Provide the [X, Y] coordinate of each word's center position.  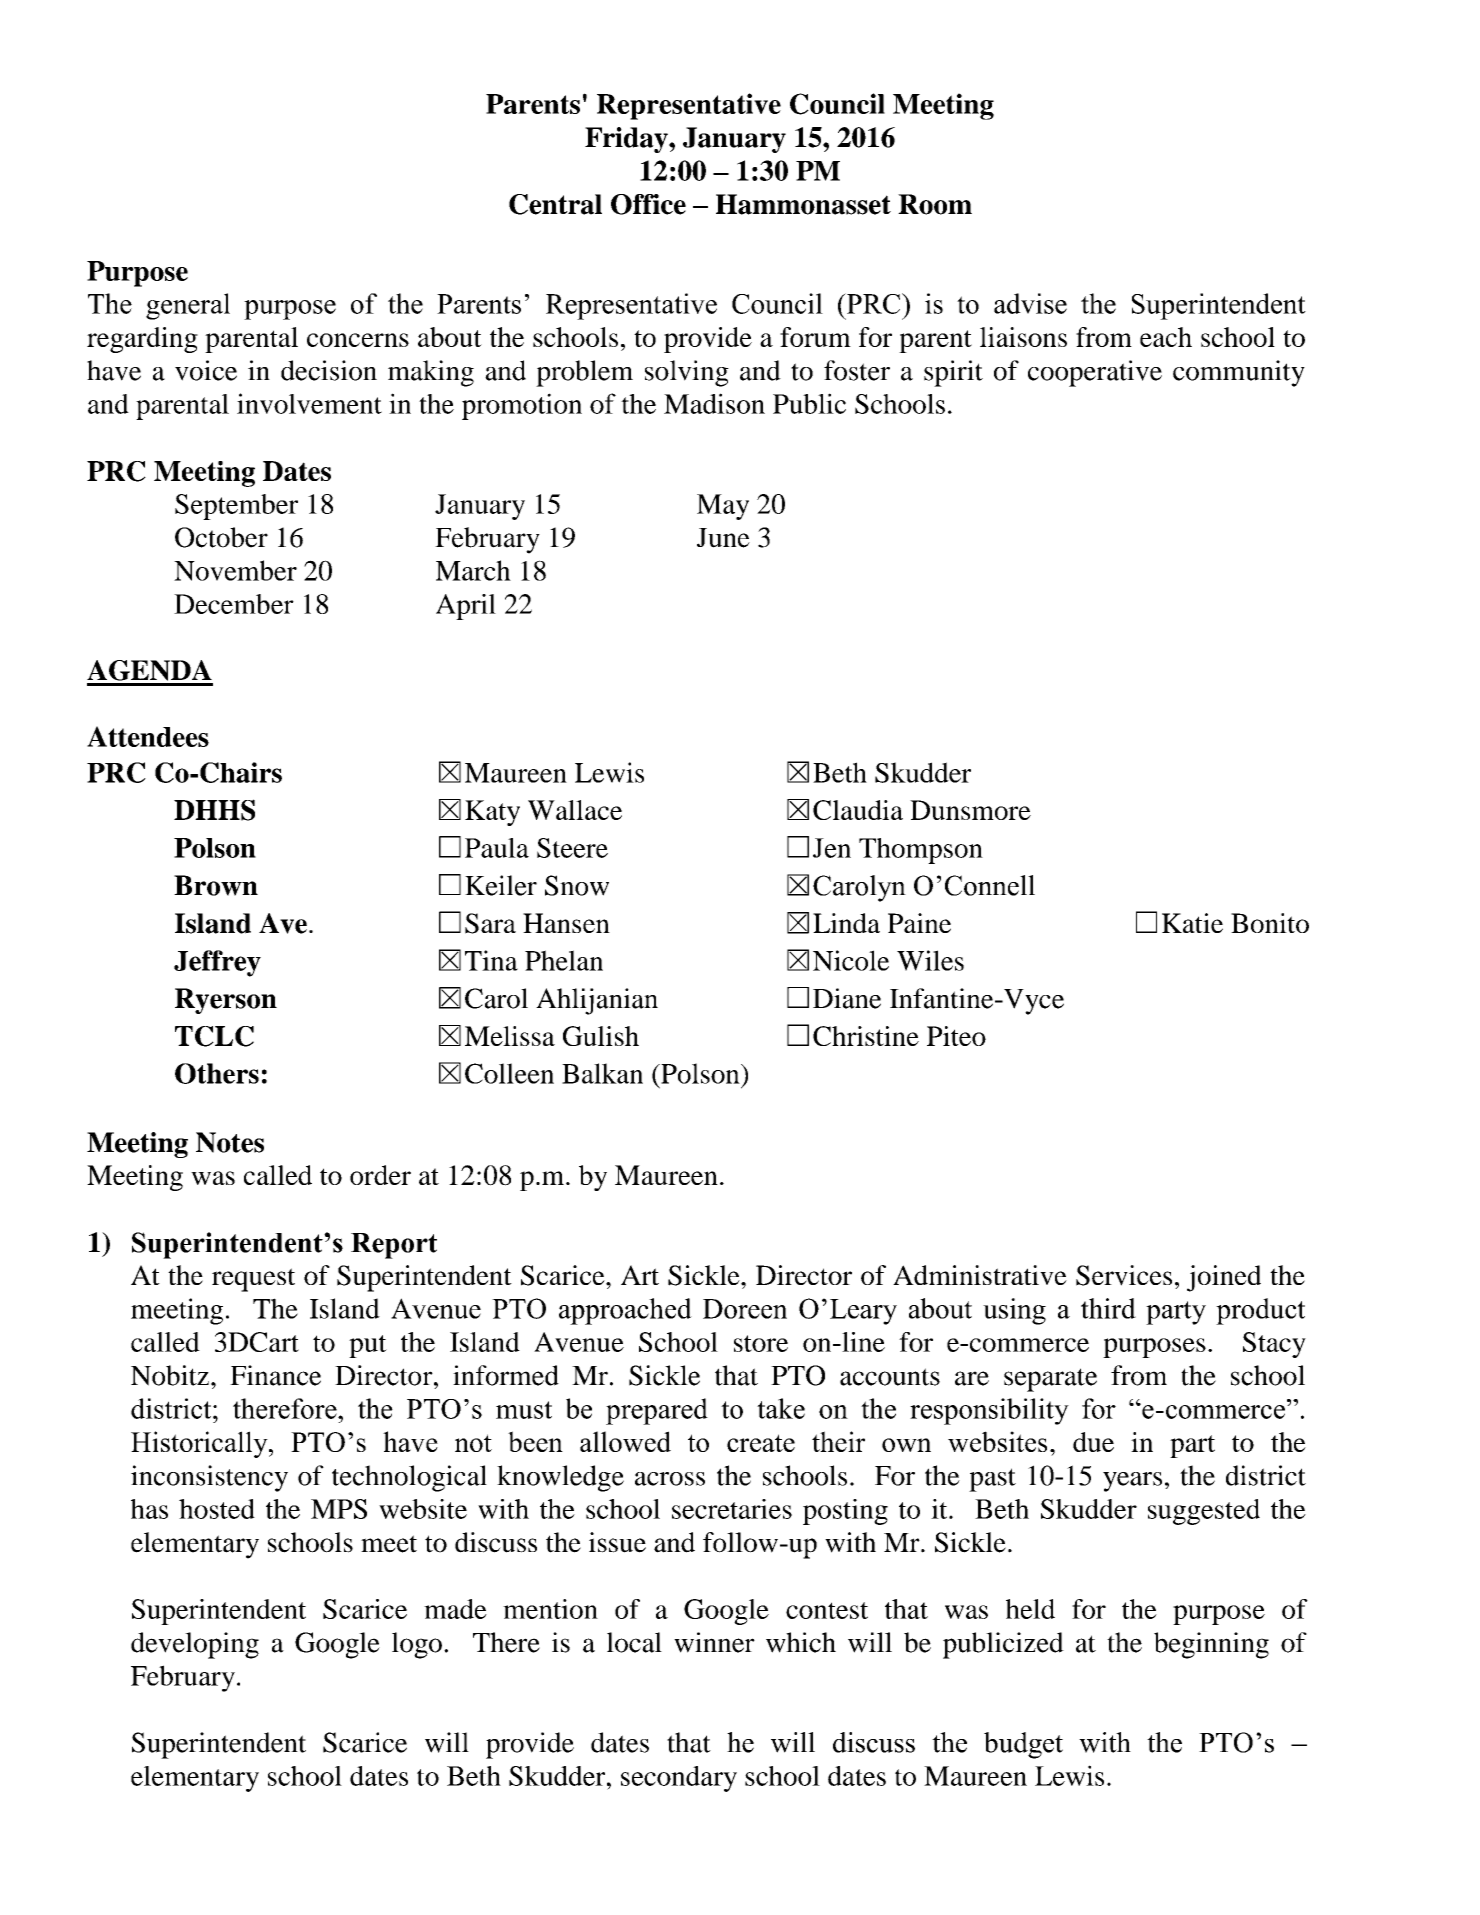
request [253, 1280]
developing [195, 1645]
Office [648, 204]
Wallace [575, 810]
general [188, 306]
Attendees [148, 736]
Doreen [745, 1309]
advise [1030, 303]
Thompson [921, 851]
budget [1023, 1745]
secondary [679, 1779]
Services [1124, 1275]
